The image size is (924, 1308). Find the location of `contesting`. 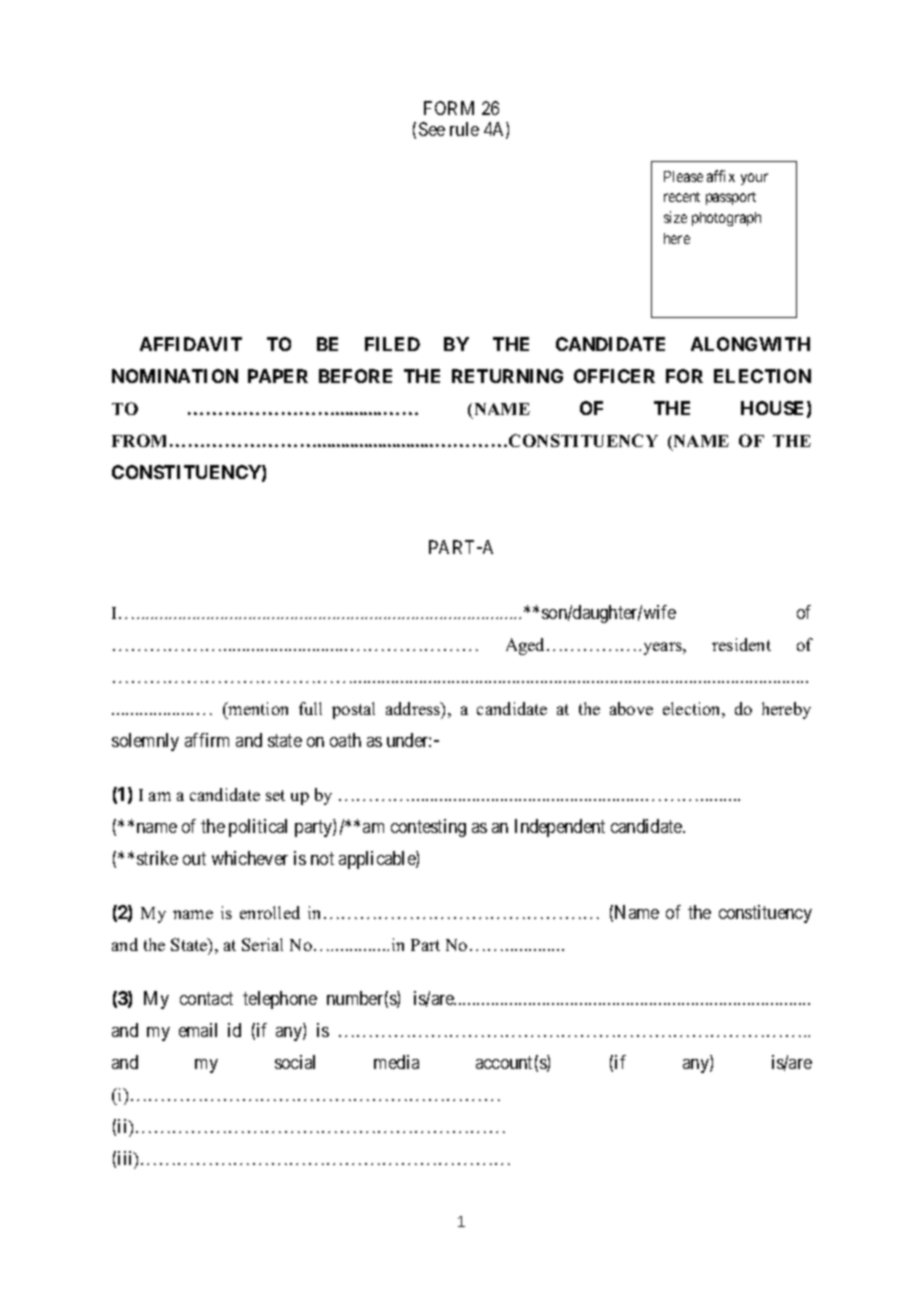

contesting is located at coordinates (428, 828).
